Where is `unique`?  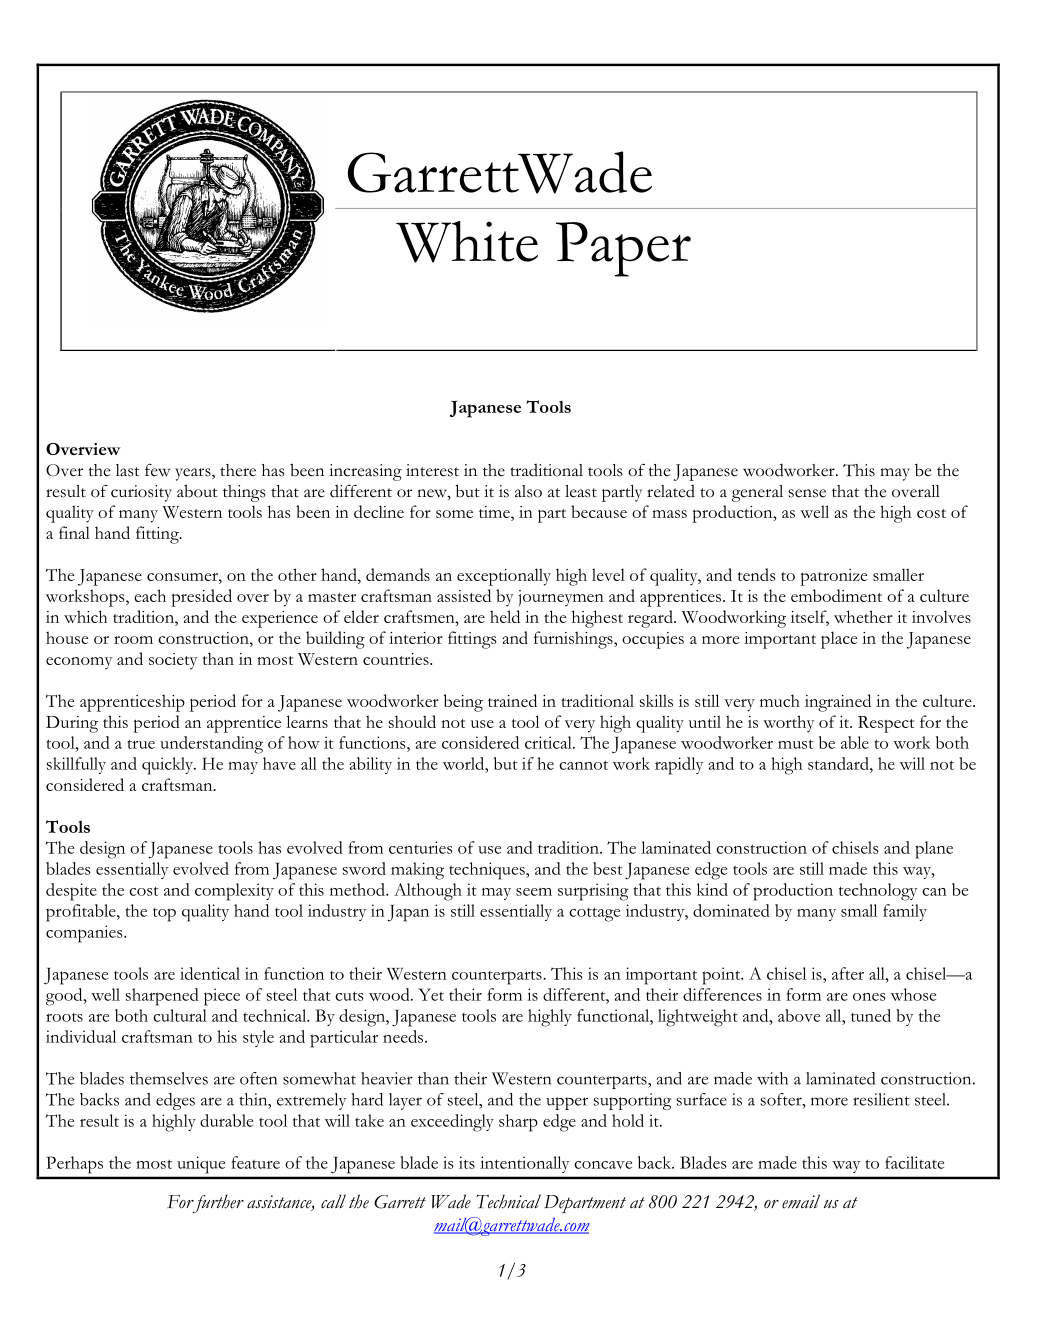
unique is located at coordinates (201, 1164).
